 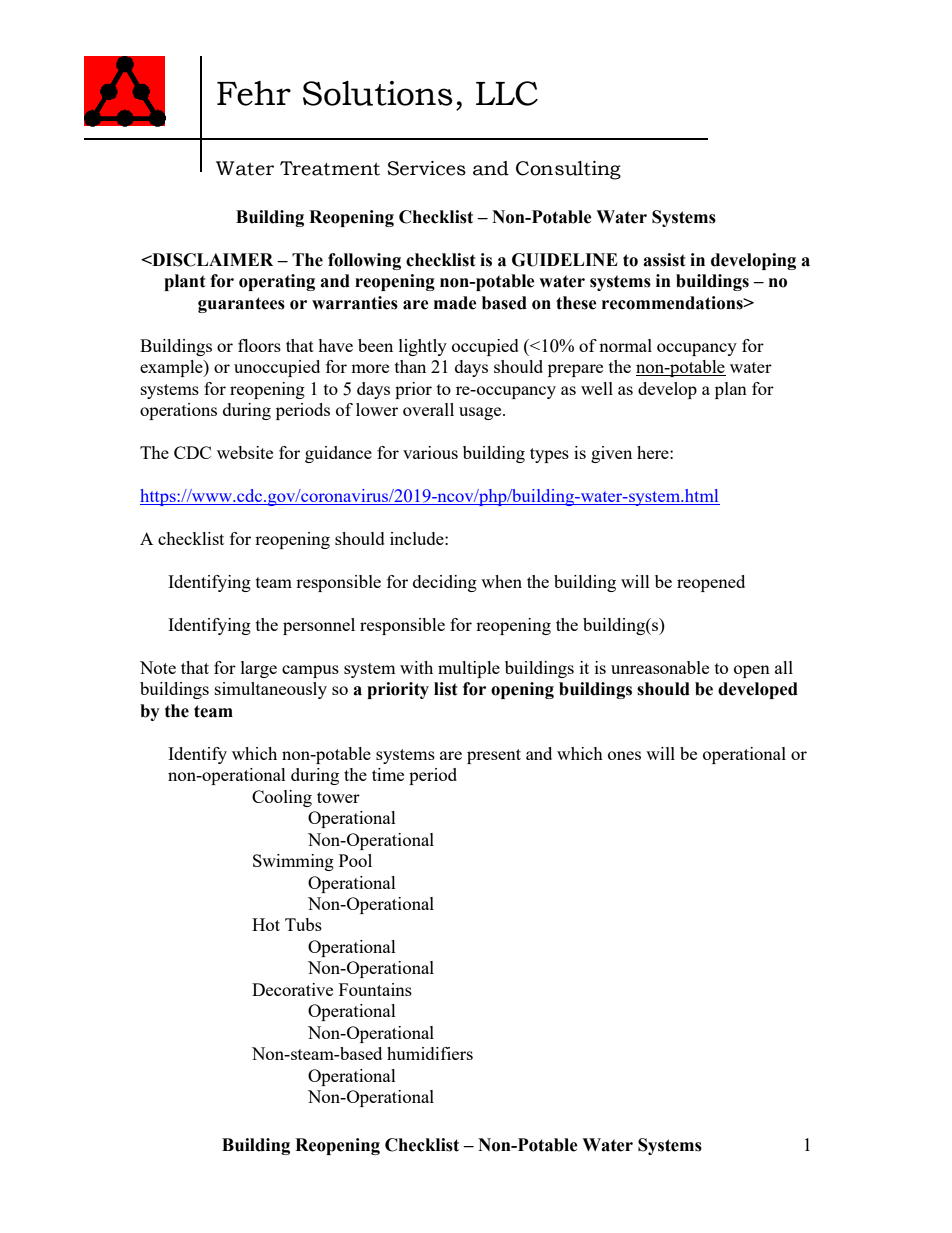 I want to click on normal, so click(x=625, y=345).
